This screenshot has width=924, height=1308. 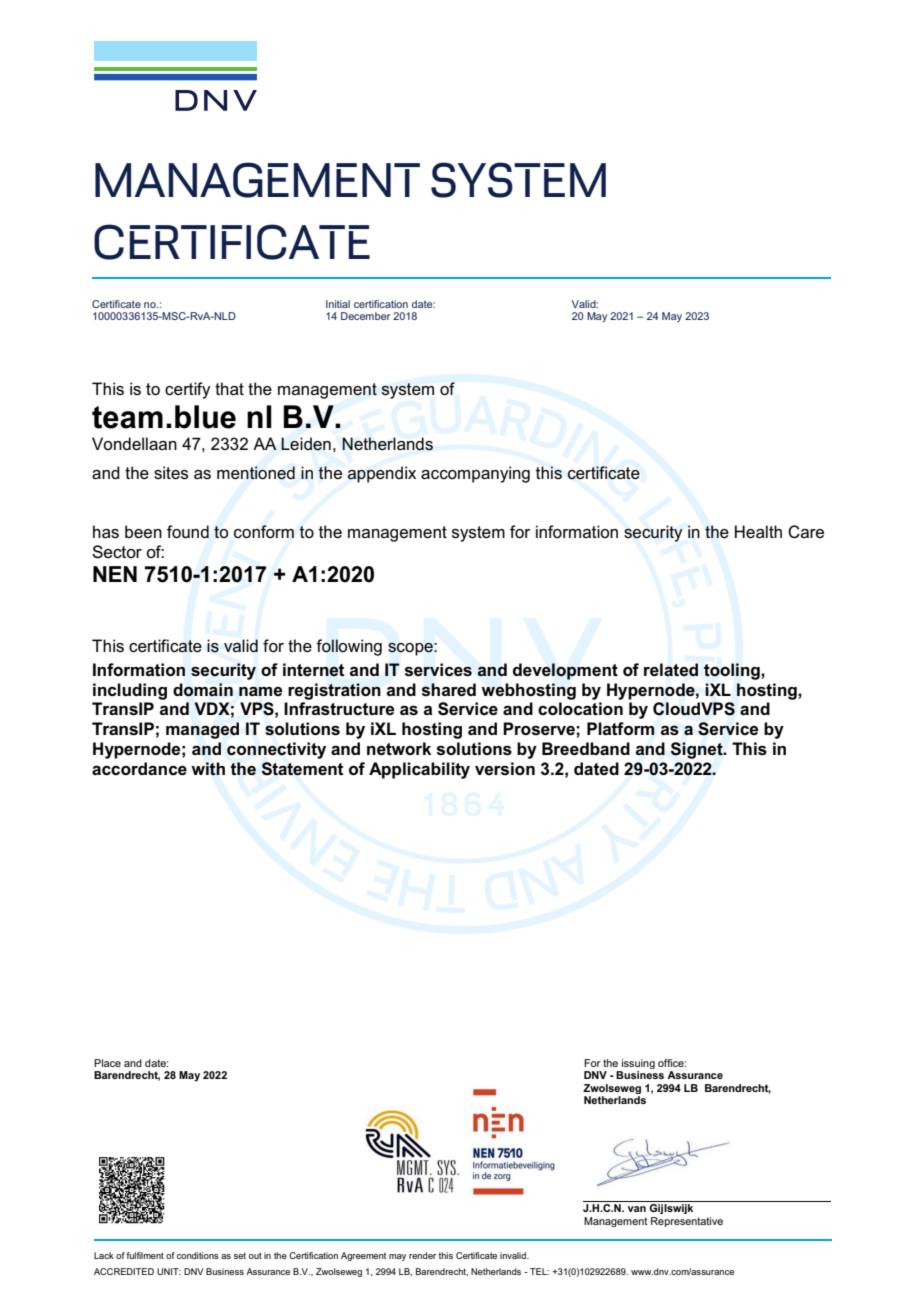 I want to click on conditions, so click(x=198, y=1255).
